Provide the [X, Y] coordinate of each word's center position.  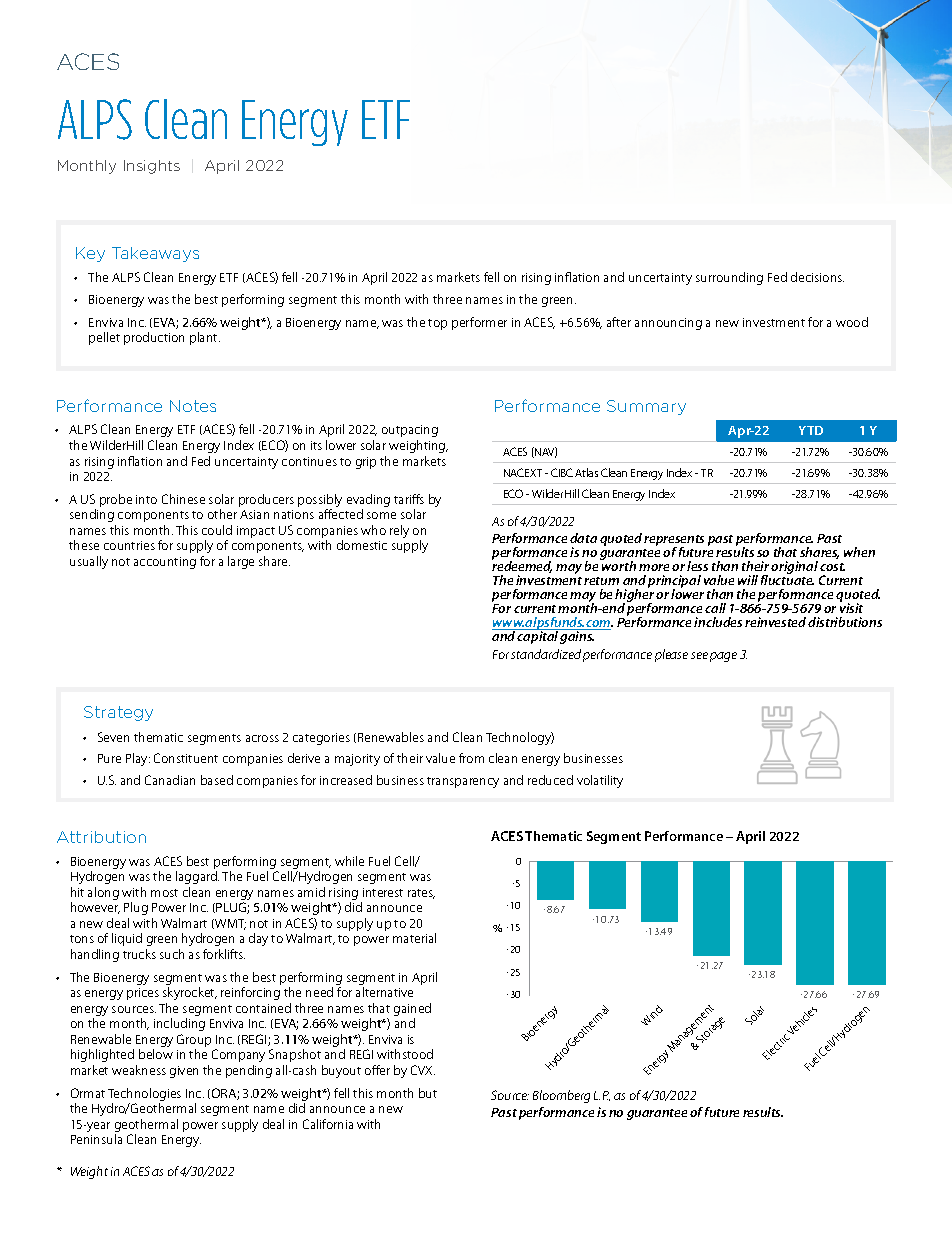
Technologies [144, 1094]
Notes [193, 406]
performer [479, 323]
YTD [811, 430]
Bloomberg [561, 1096]
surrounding [729, 278]
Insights [152, 167]
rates [421, 894]
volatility [600, 781]
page [723, 657]
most [164, 893]
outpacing [410, 431]
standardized [546, 654]
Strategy [118, 713]
